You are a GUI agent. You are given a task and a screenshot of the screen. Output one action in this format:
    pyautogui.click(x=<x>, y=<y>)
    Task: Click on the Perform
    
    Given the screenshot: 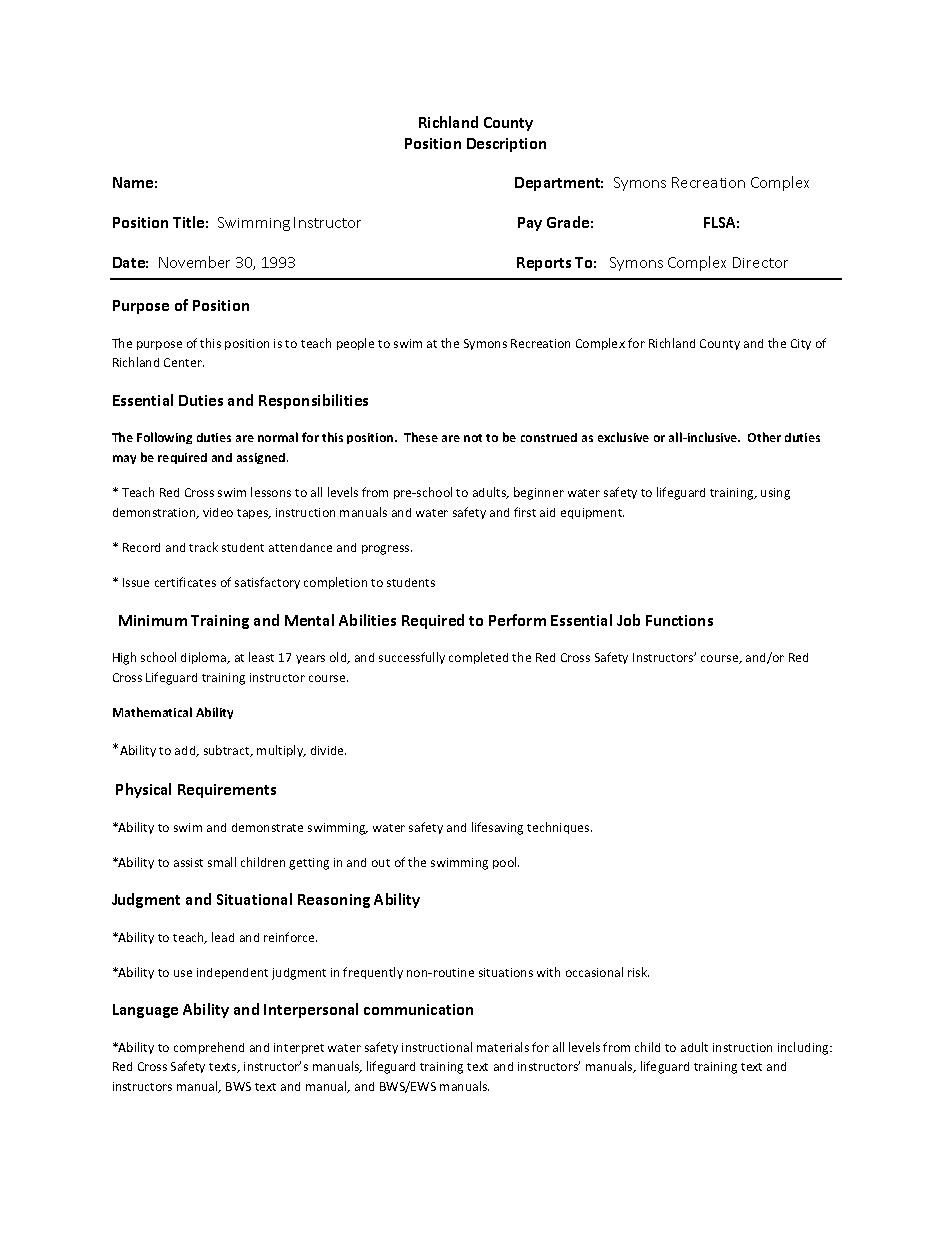 What is the action you would take?
    pyautogui.click(x=517, y=620)
